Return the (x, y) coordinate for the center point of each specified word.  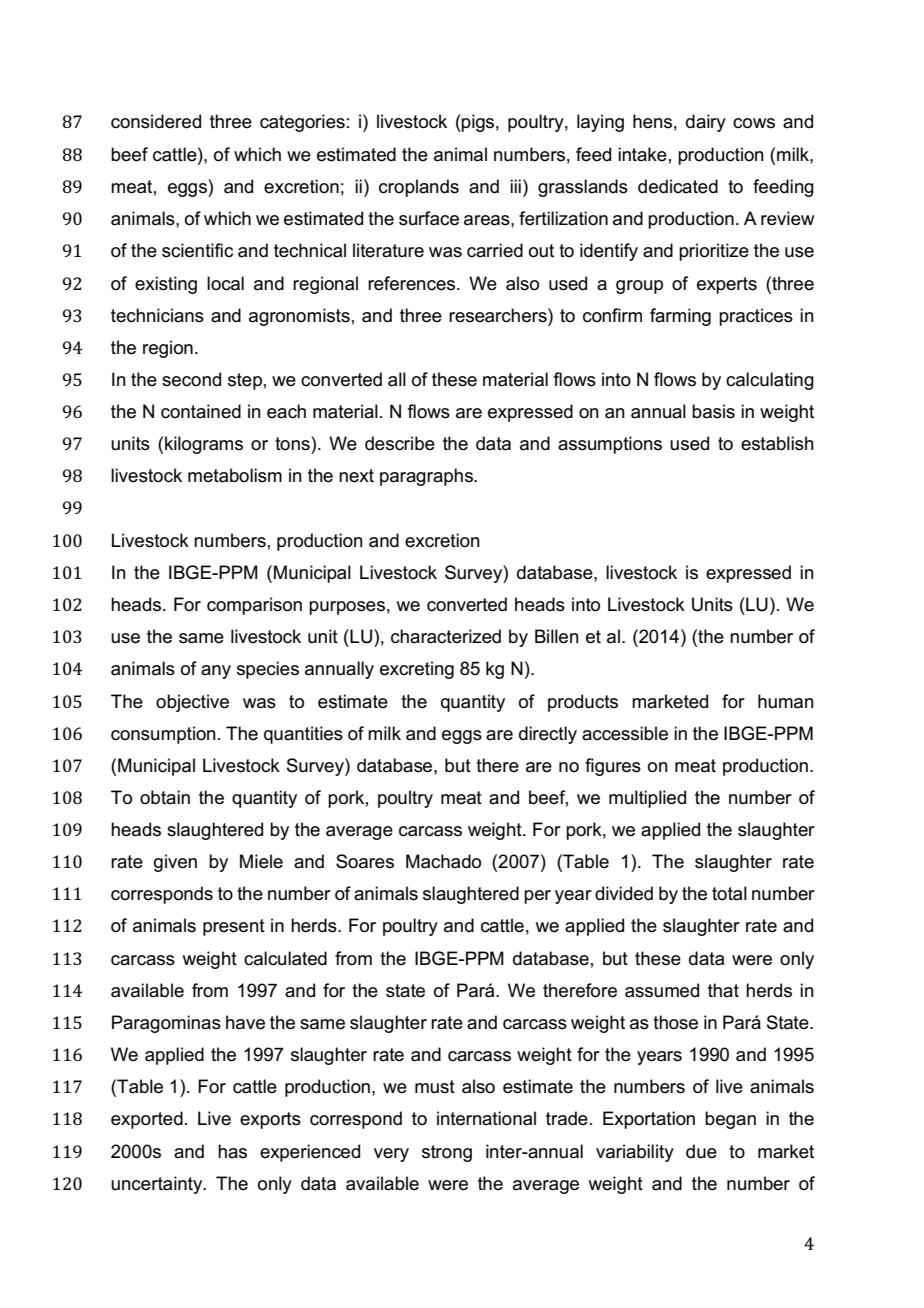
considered (156, 121)
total (729, 893)
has (232, 1151)
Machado (443, 861)
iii (515, 186)
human (786, 701)
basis (713, 411)
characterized (446, 636)
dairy (706, 123)
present (234, 927)
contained (201, 411)
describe (400, 443)
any (216, 672)
